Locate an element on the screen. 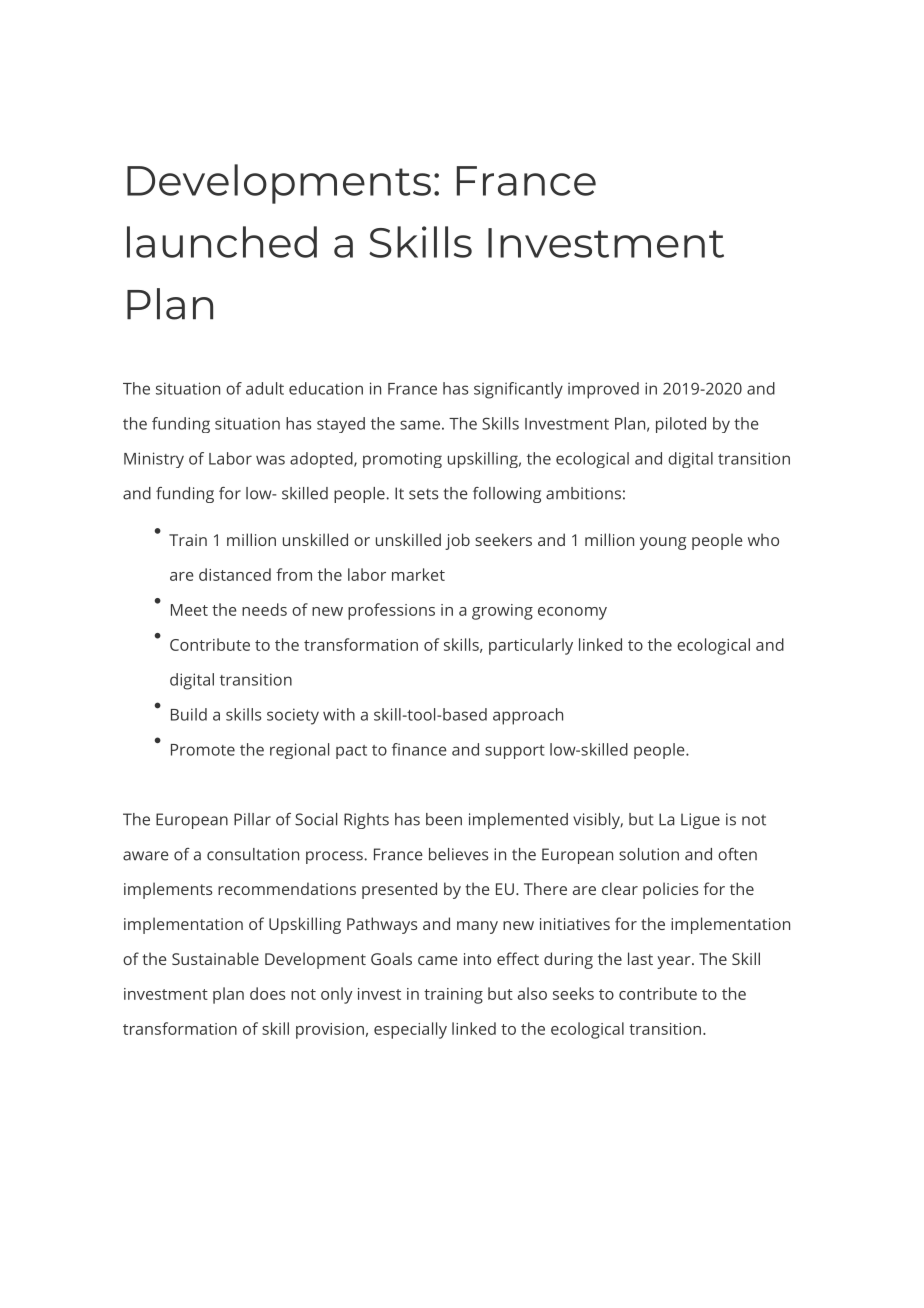 The width and height of the screenshot is (924, 1308). especially is located at coordinates (410, 1030).
